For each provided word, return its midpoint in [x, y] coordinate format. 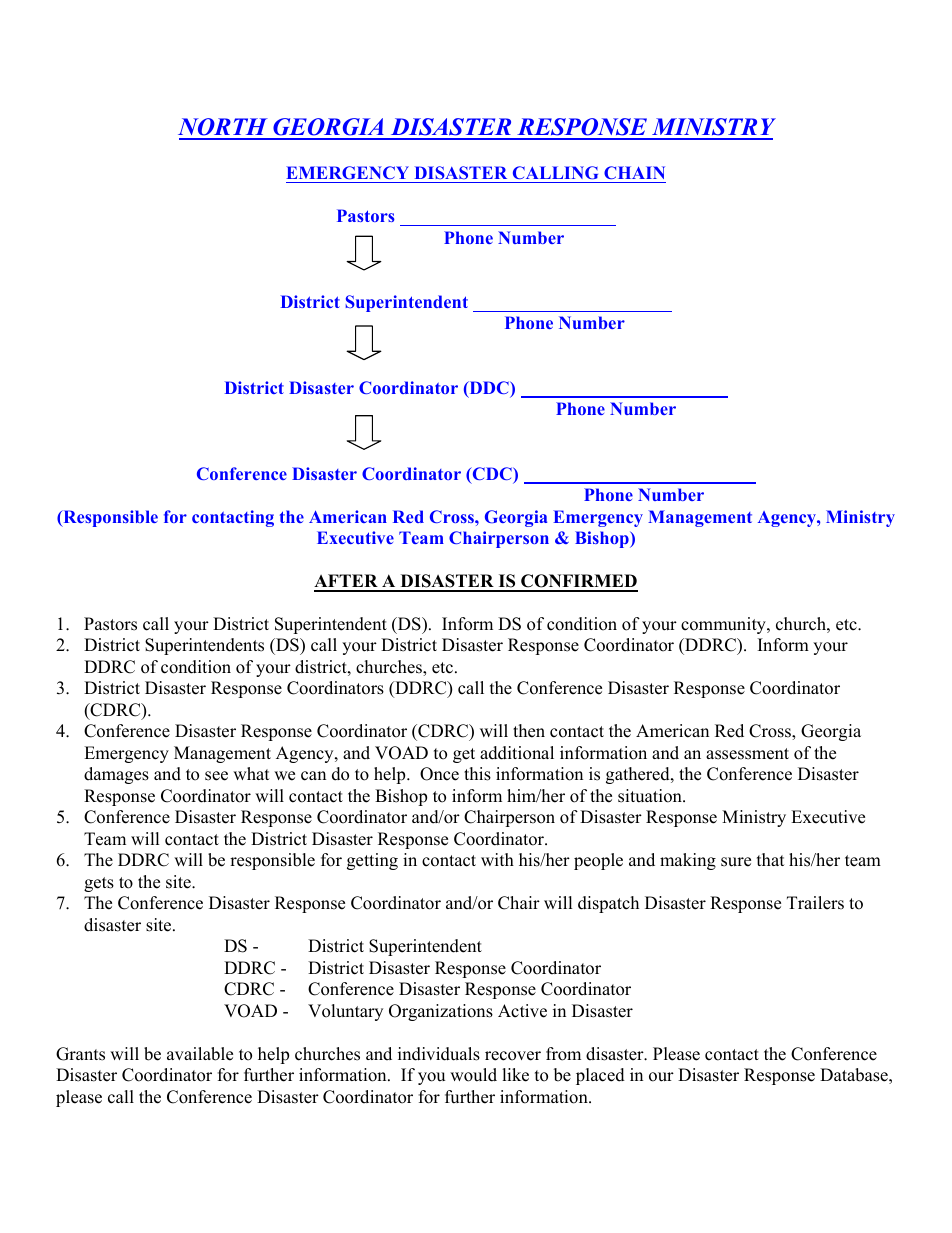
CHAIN [634, 172]
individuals [439, 1054]
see [216, 776]
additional [517, 753]
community [724, 625]
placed [600, 1076]
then [529, 731]
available [200, 1054]
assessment [747, 754]
